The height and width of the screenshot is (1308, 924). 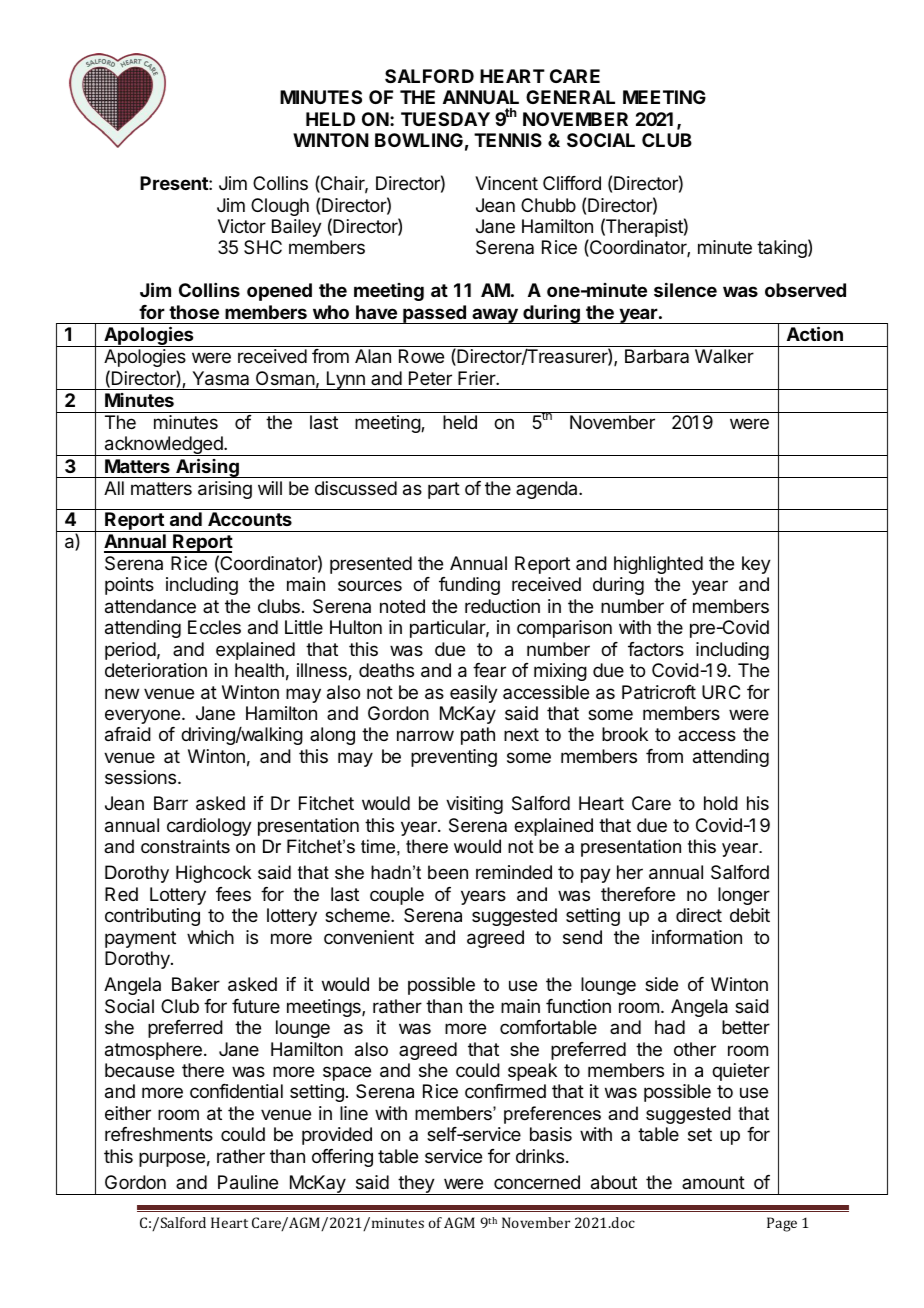 I want to click on Walker, so click(x=724, y=356).
